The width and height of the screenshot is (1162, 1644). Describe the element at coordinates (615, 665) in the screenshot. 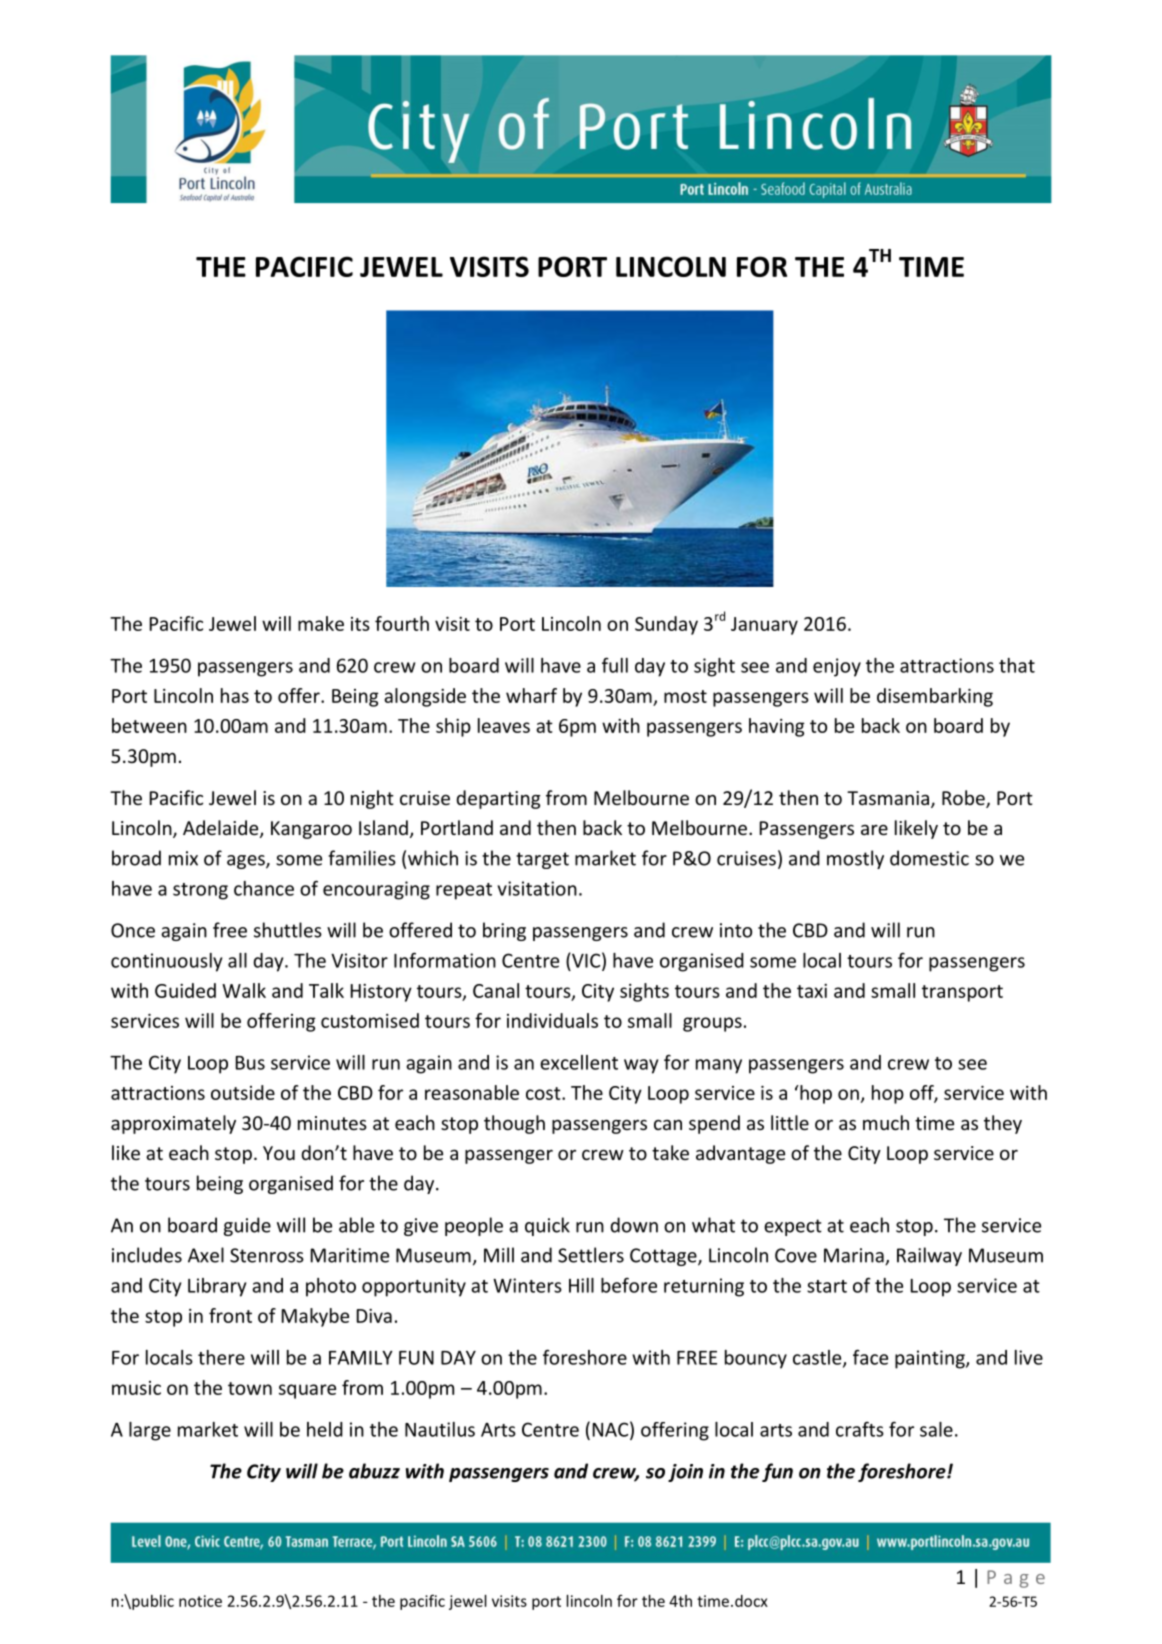

I see `full` at that location.
